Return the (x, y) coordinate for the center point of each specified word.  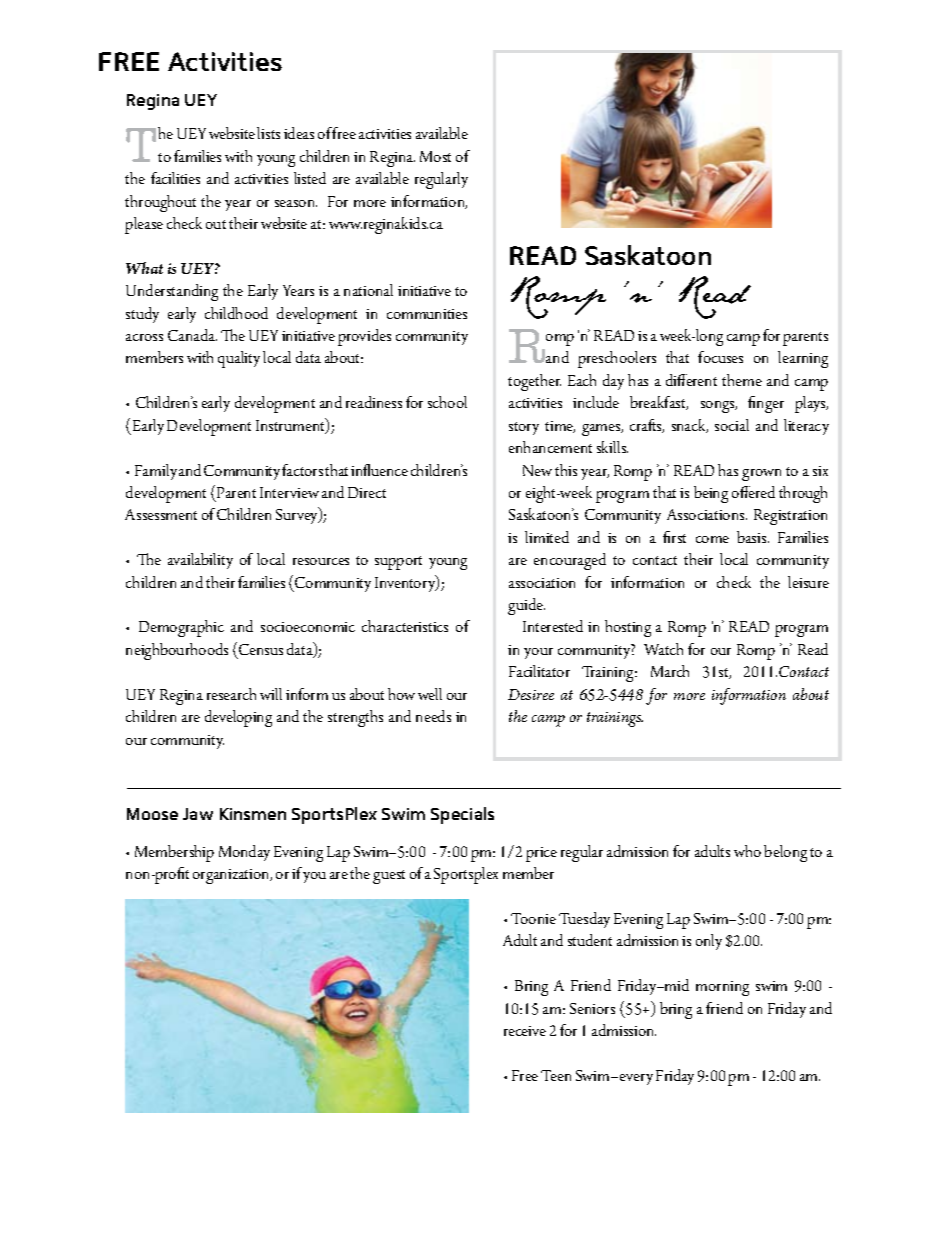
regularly (441, 180)
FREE (129, 61)
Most (435, 156)
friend (724, 1008)
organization (232, 876)
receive (525, 1031)
